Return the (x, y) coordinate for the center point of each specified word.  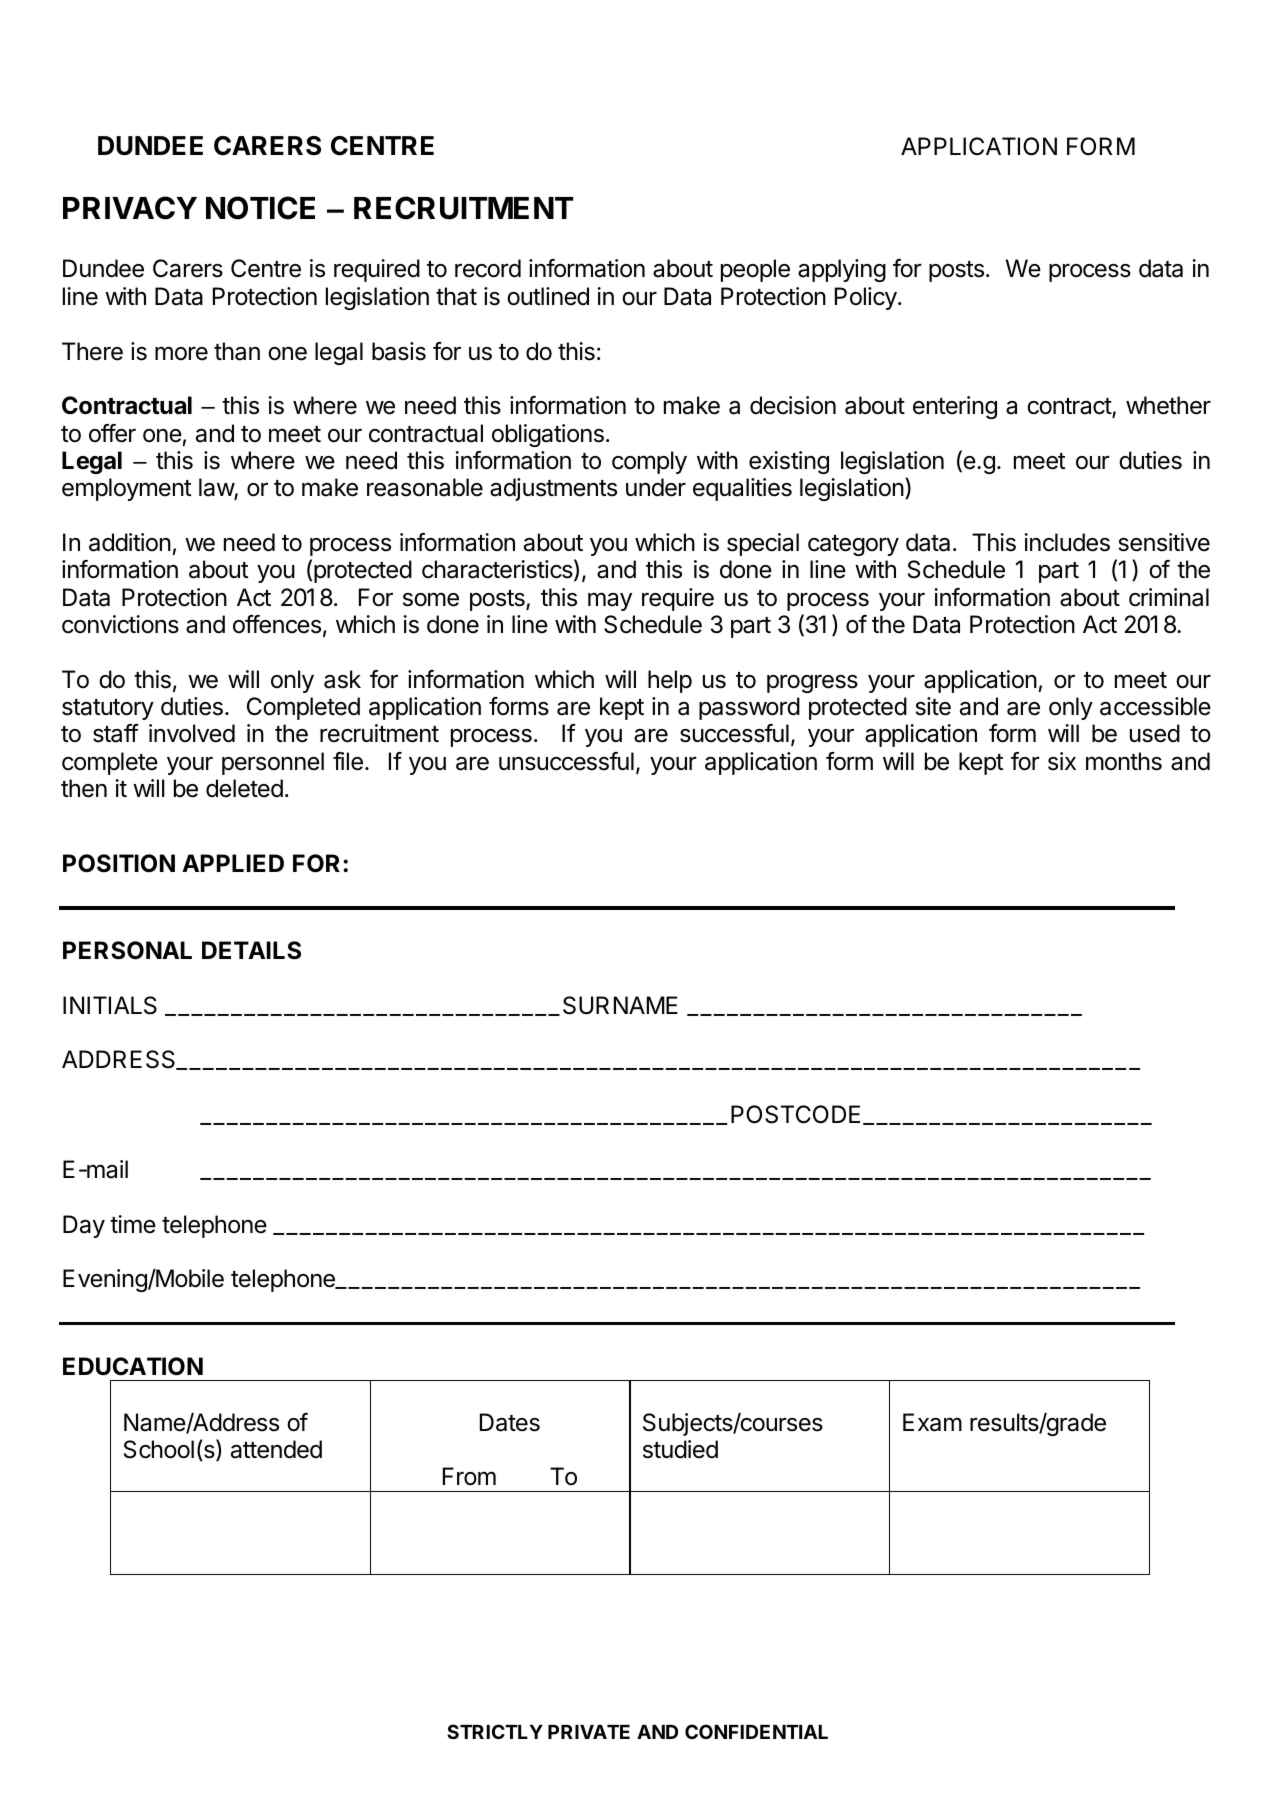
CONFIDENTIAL (756, 1731)
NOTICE (260, 208)
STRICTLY (495, 1731)
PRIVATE (589, 1732)
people (755, 270)
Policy (866, 298)
